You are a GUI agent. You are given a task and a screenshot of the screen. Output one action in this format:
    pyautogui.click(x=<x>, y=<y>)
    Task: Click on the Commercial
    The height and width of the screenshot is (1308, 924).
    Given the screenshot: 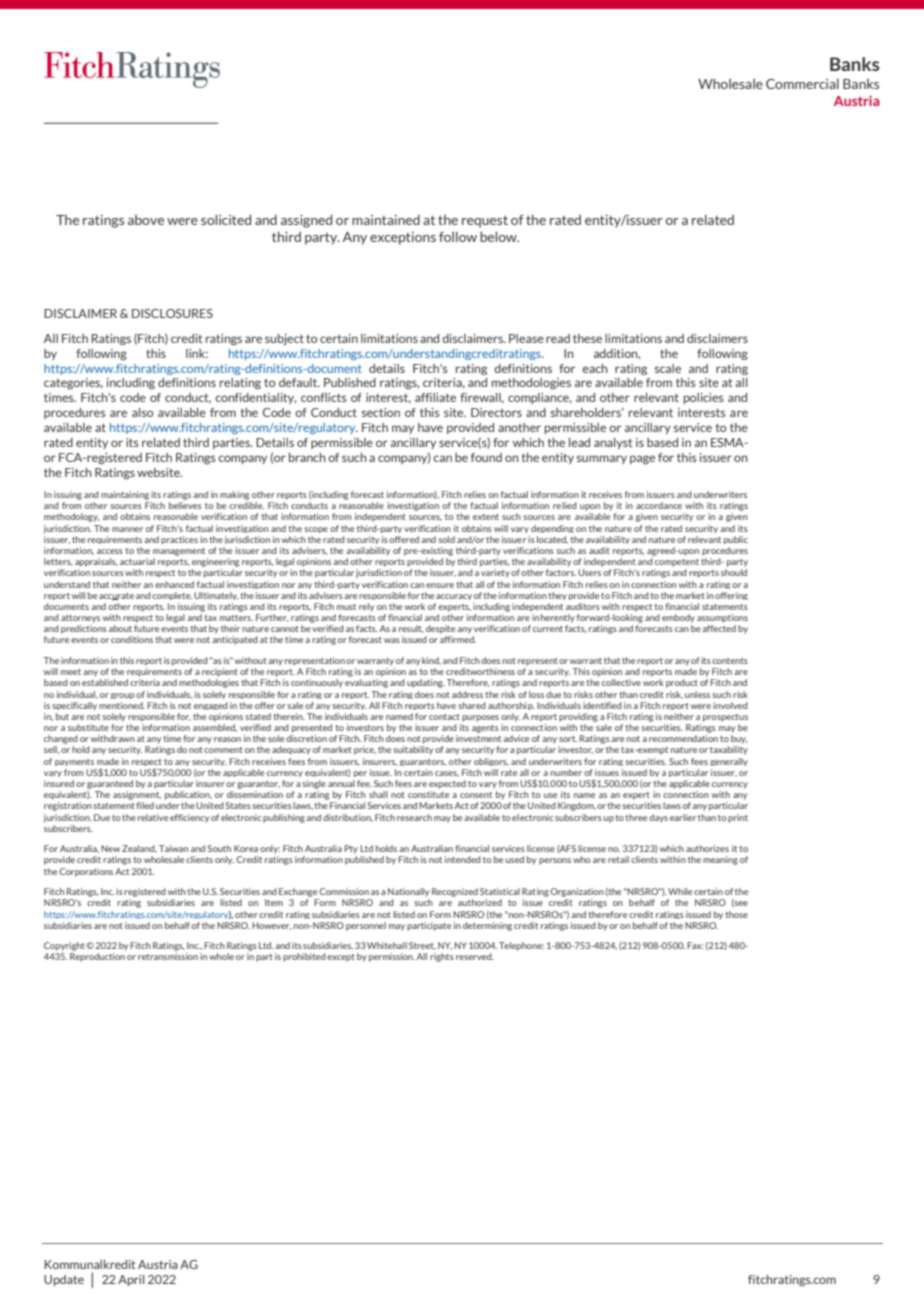 What is the action you would take?
    pyautogui.click(x=802, y=84)
